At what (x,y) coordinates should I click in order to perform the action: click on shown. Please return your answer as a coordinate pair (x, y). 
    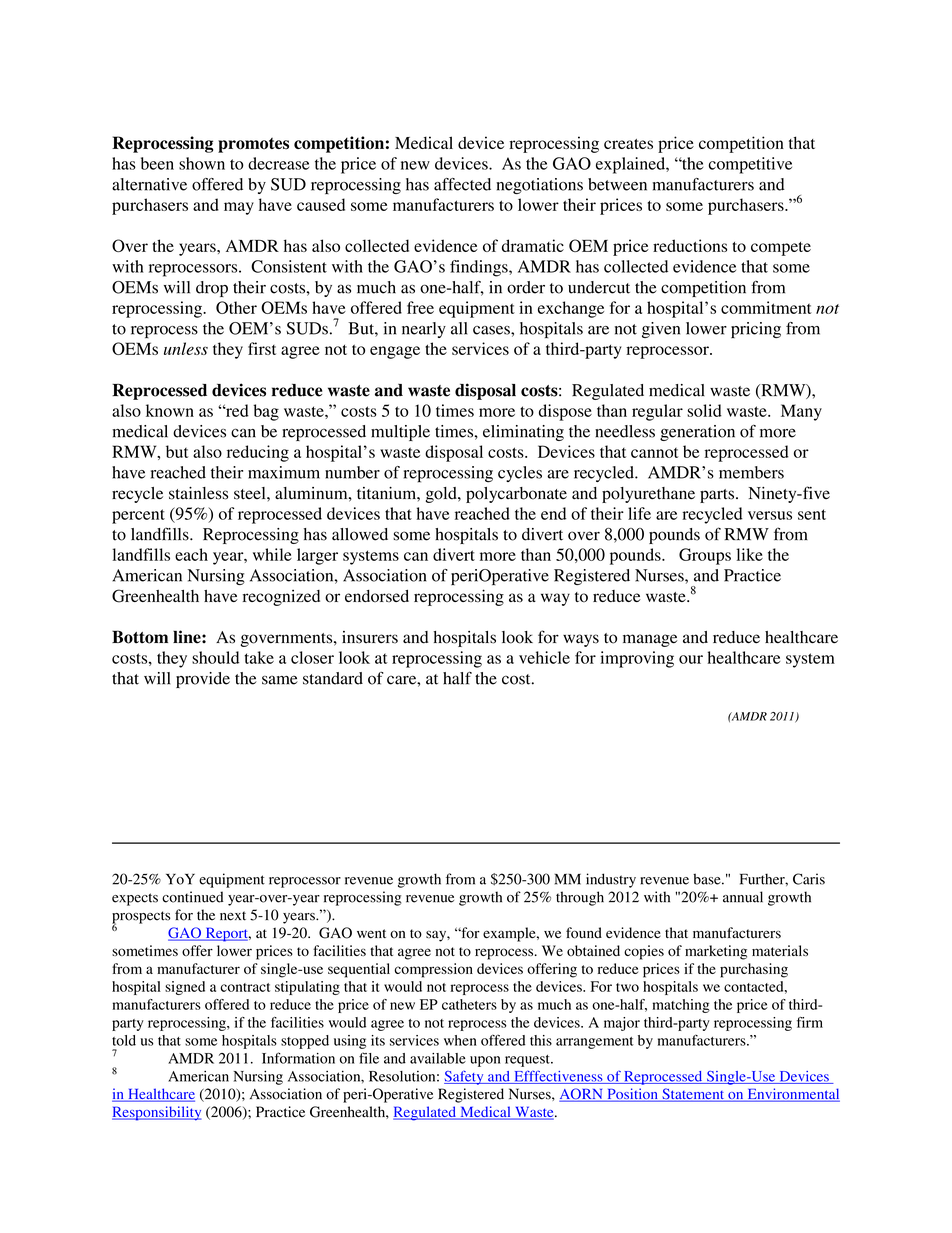
    Looking at the image, I should click on (202, 163).
